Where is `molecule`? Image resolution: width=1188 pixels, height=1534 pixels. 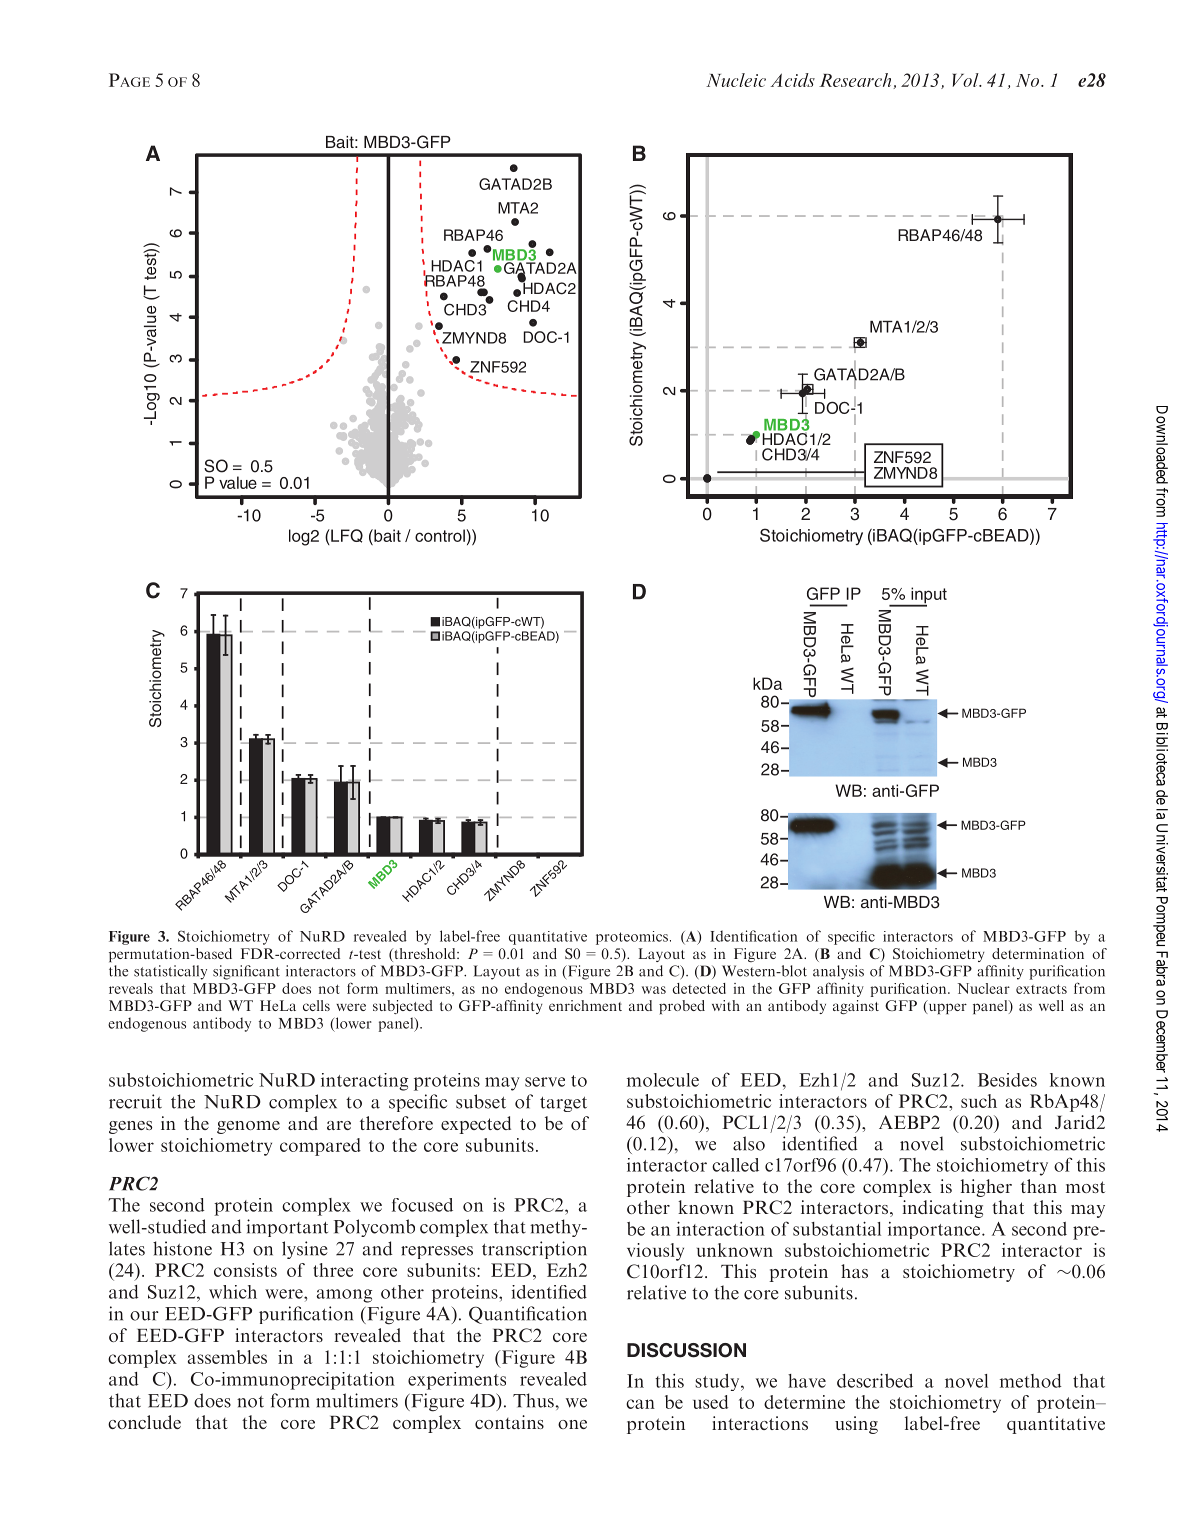 molecule is located at coordinates (663, 1080).
